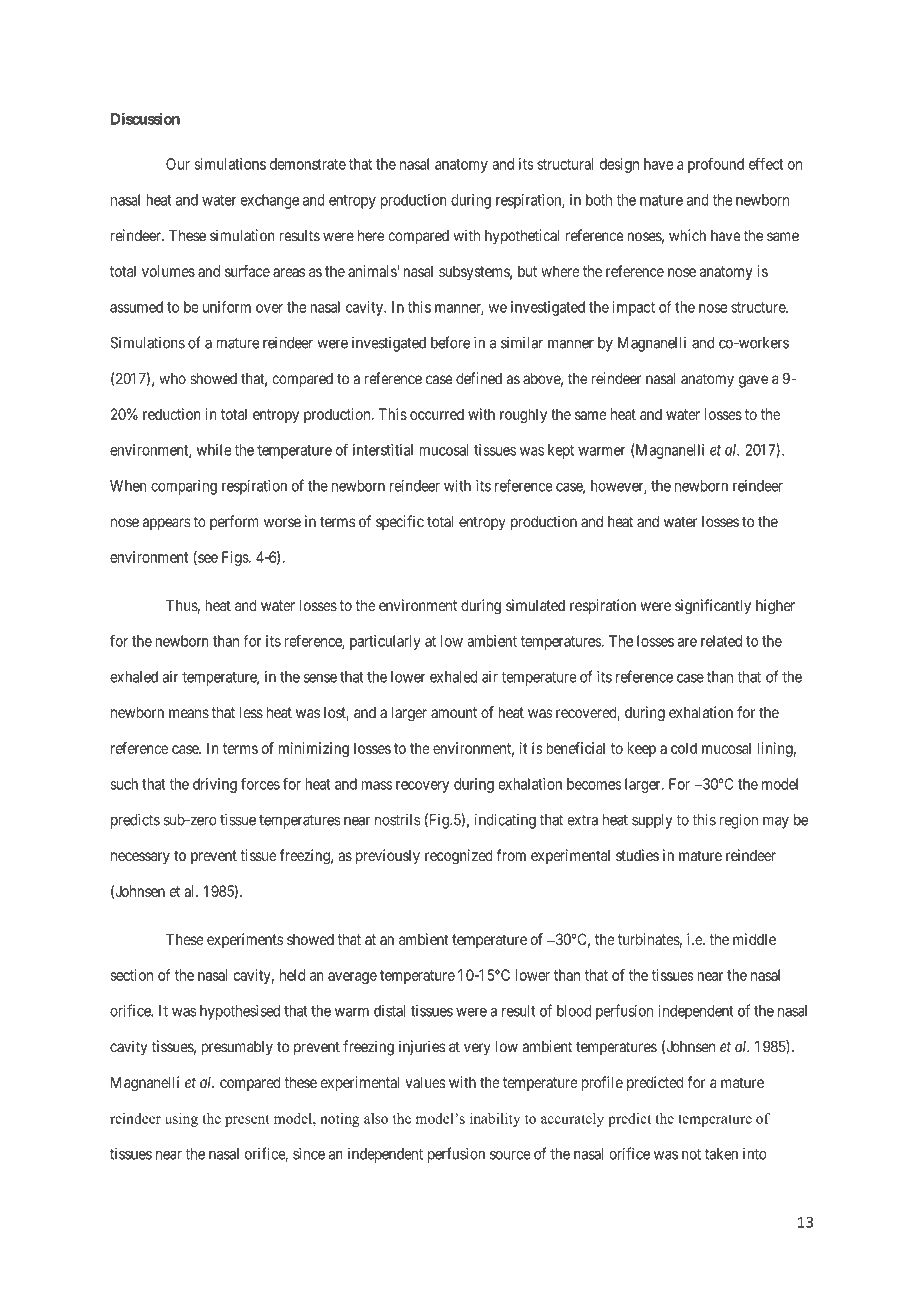 Image resolution: width=924 pixels, height=1308 pixels. What do you see at coordinates (397, 819) in the screenshot?
I see `nostrils` at bounding box center [397, 819].
